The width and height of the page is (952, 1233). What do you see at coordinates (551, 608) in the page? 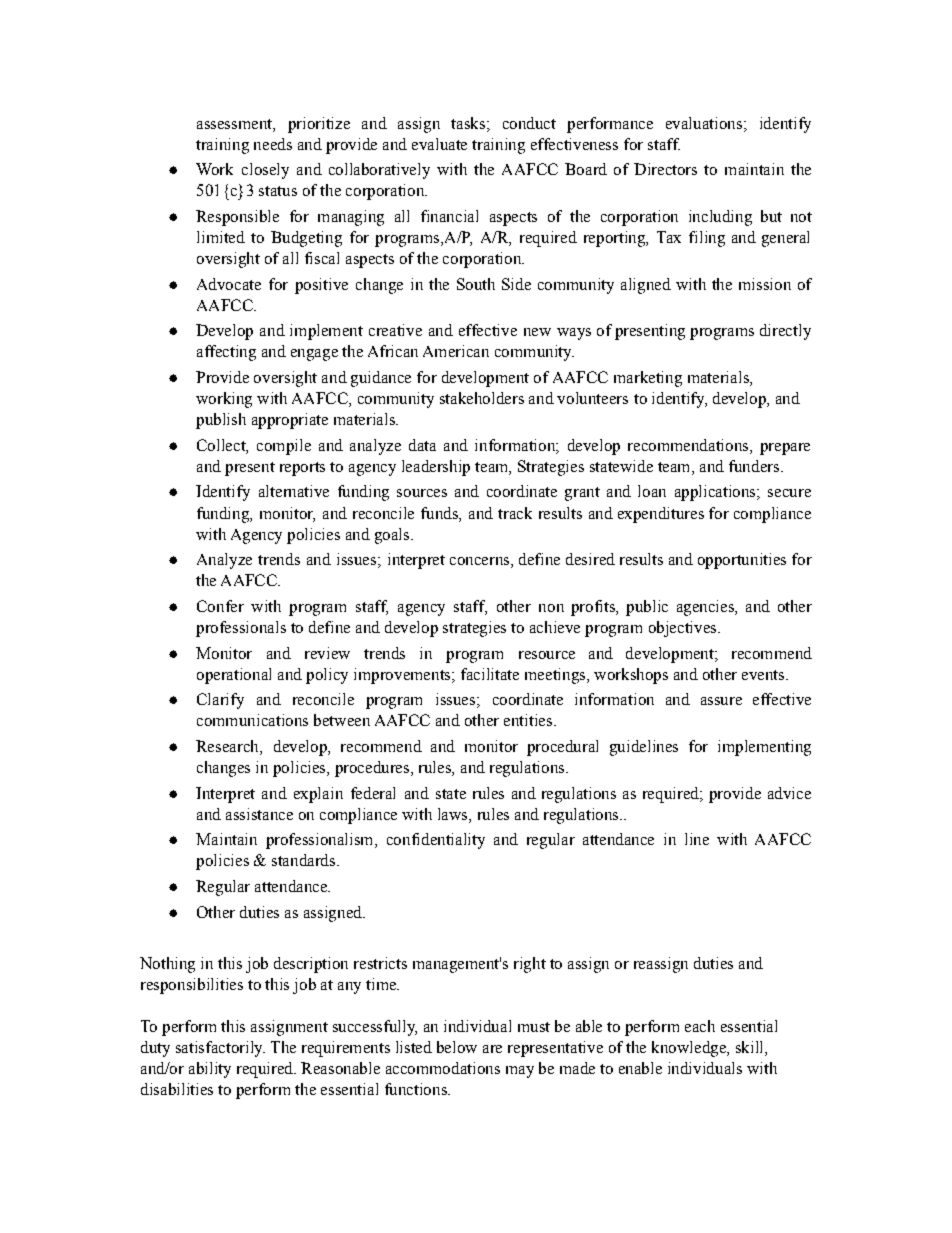
I see `non` at bounding box center [551, 608].
